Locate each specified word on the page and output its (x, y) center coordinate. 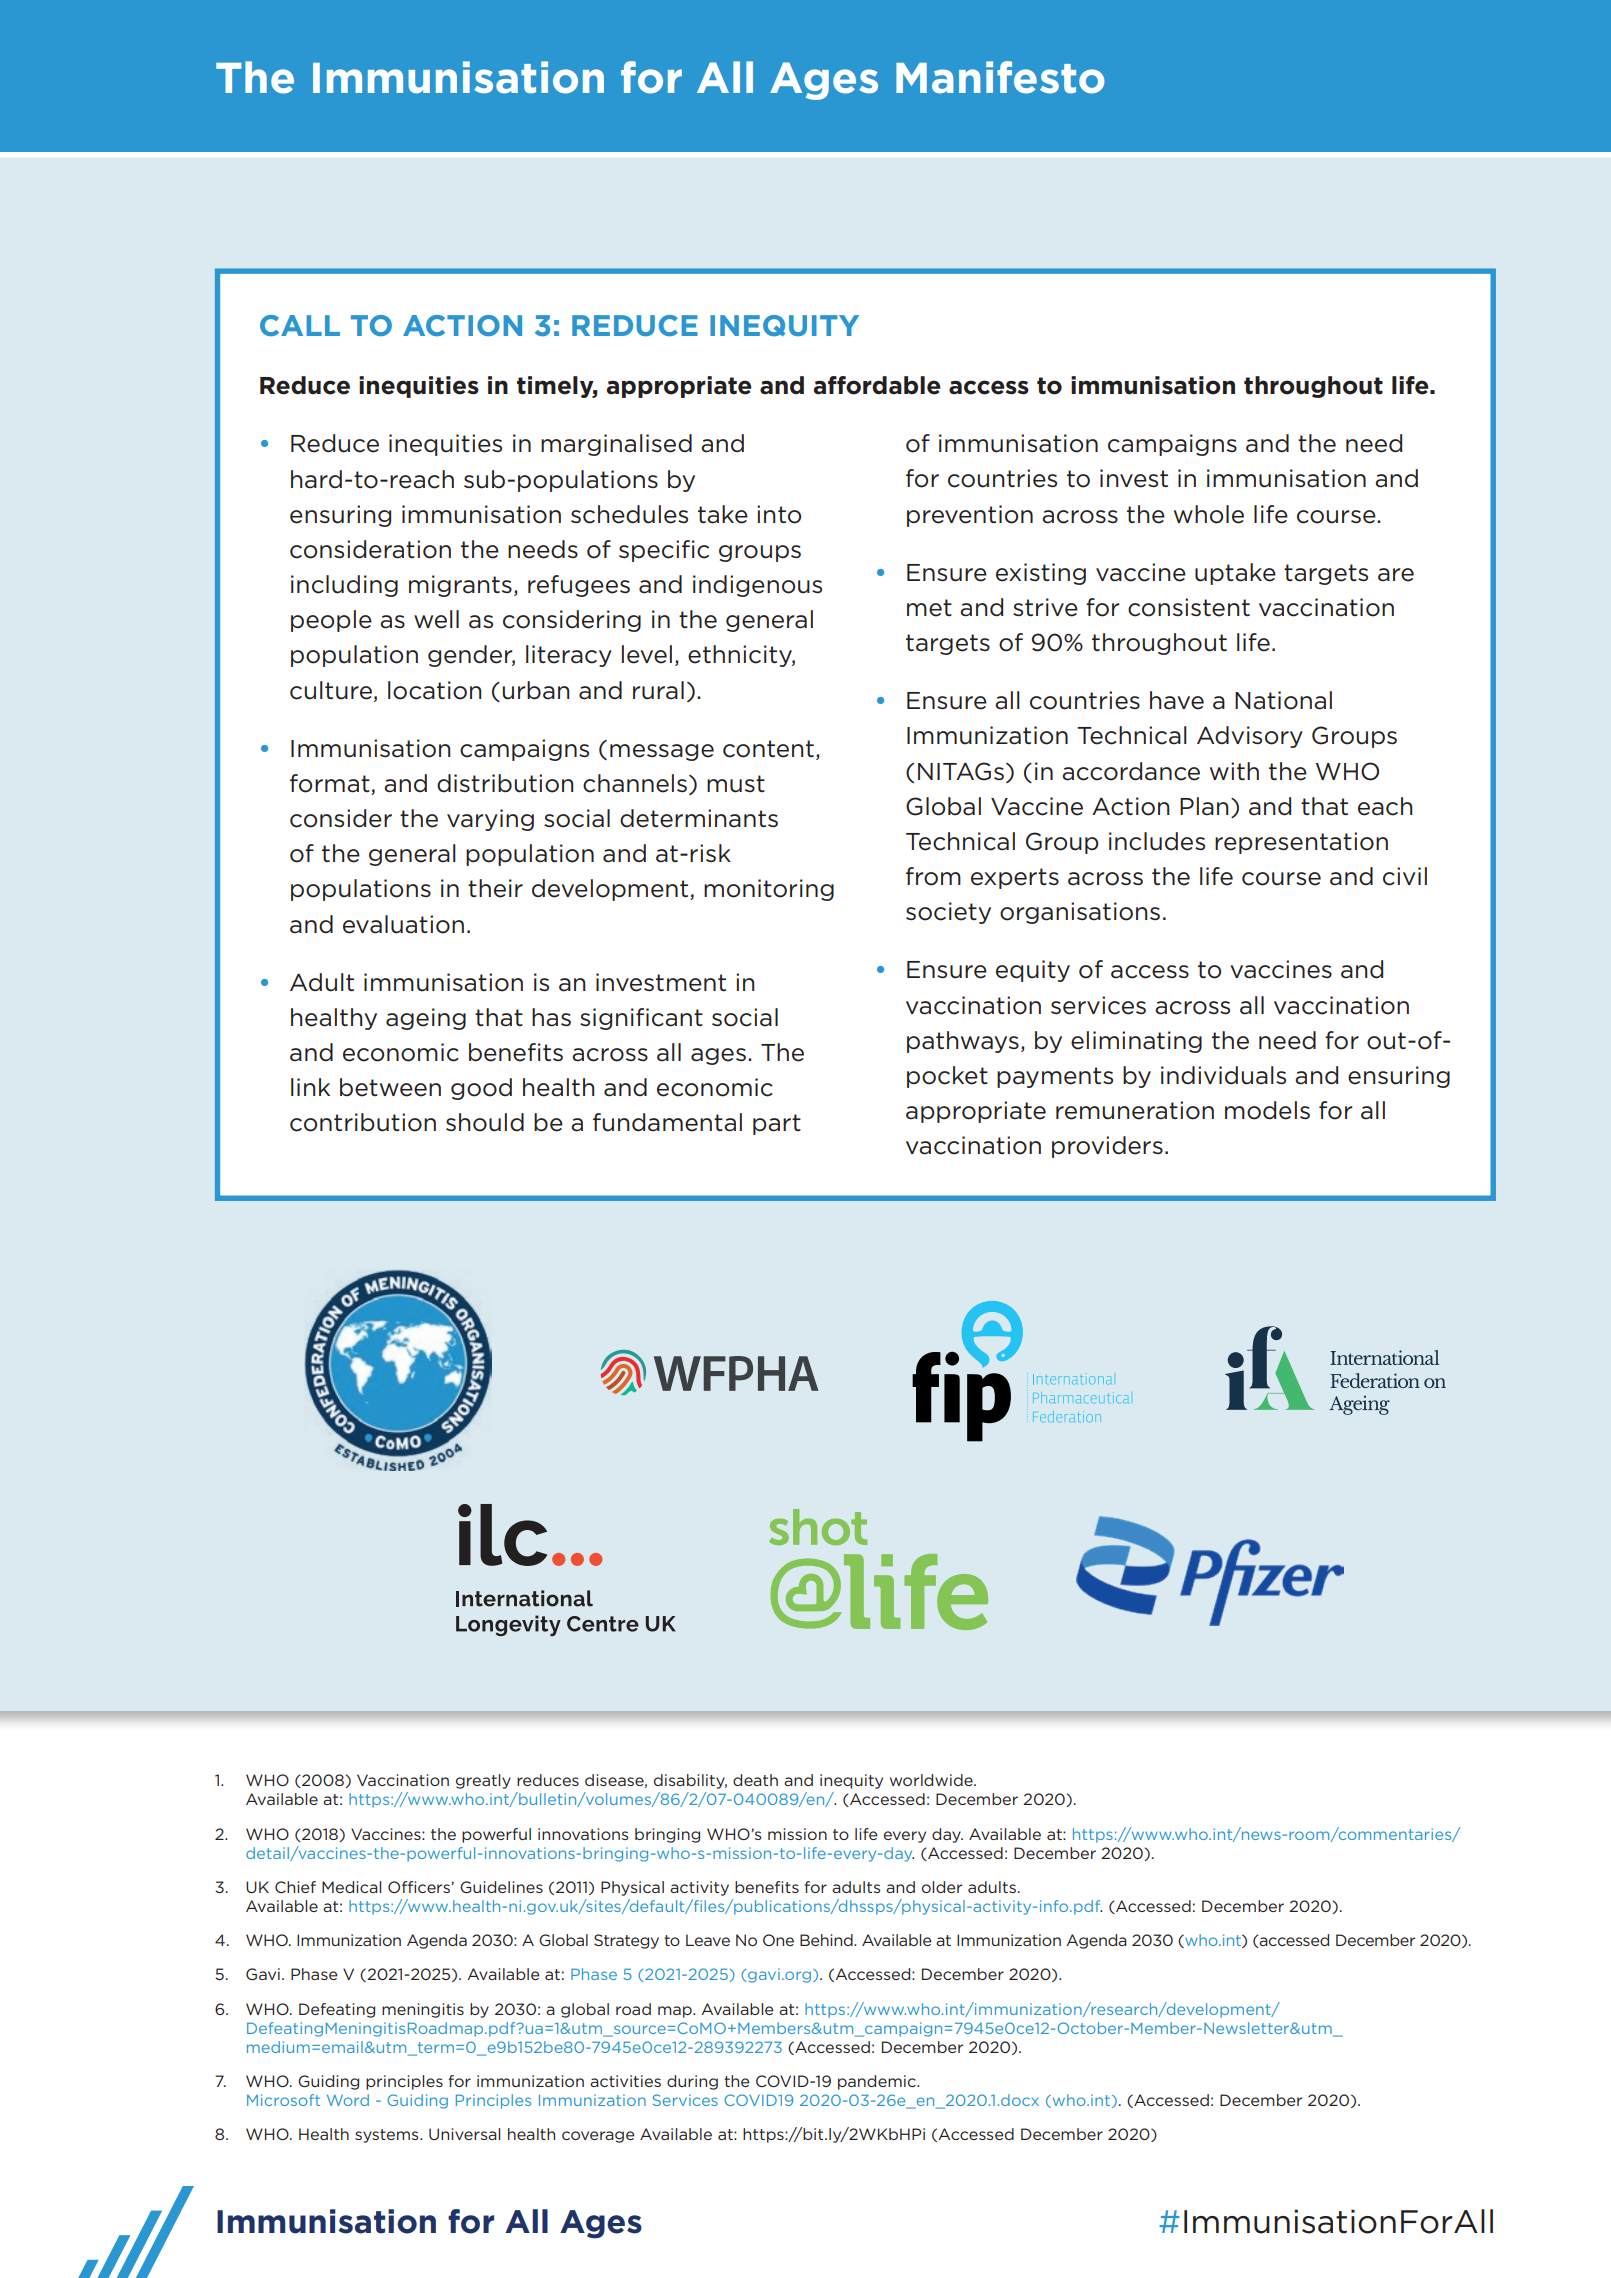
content (768, 749)
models (1267, 1110)
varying (490, 820)
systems (388, 2136)
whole (1209, 514)
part (777, 1124)
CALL (300, 325)
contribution (363, 1122)
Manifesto (1000, 77)
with (1234, 771)
